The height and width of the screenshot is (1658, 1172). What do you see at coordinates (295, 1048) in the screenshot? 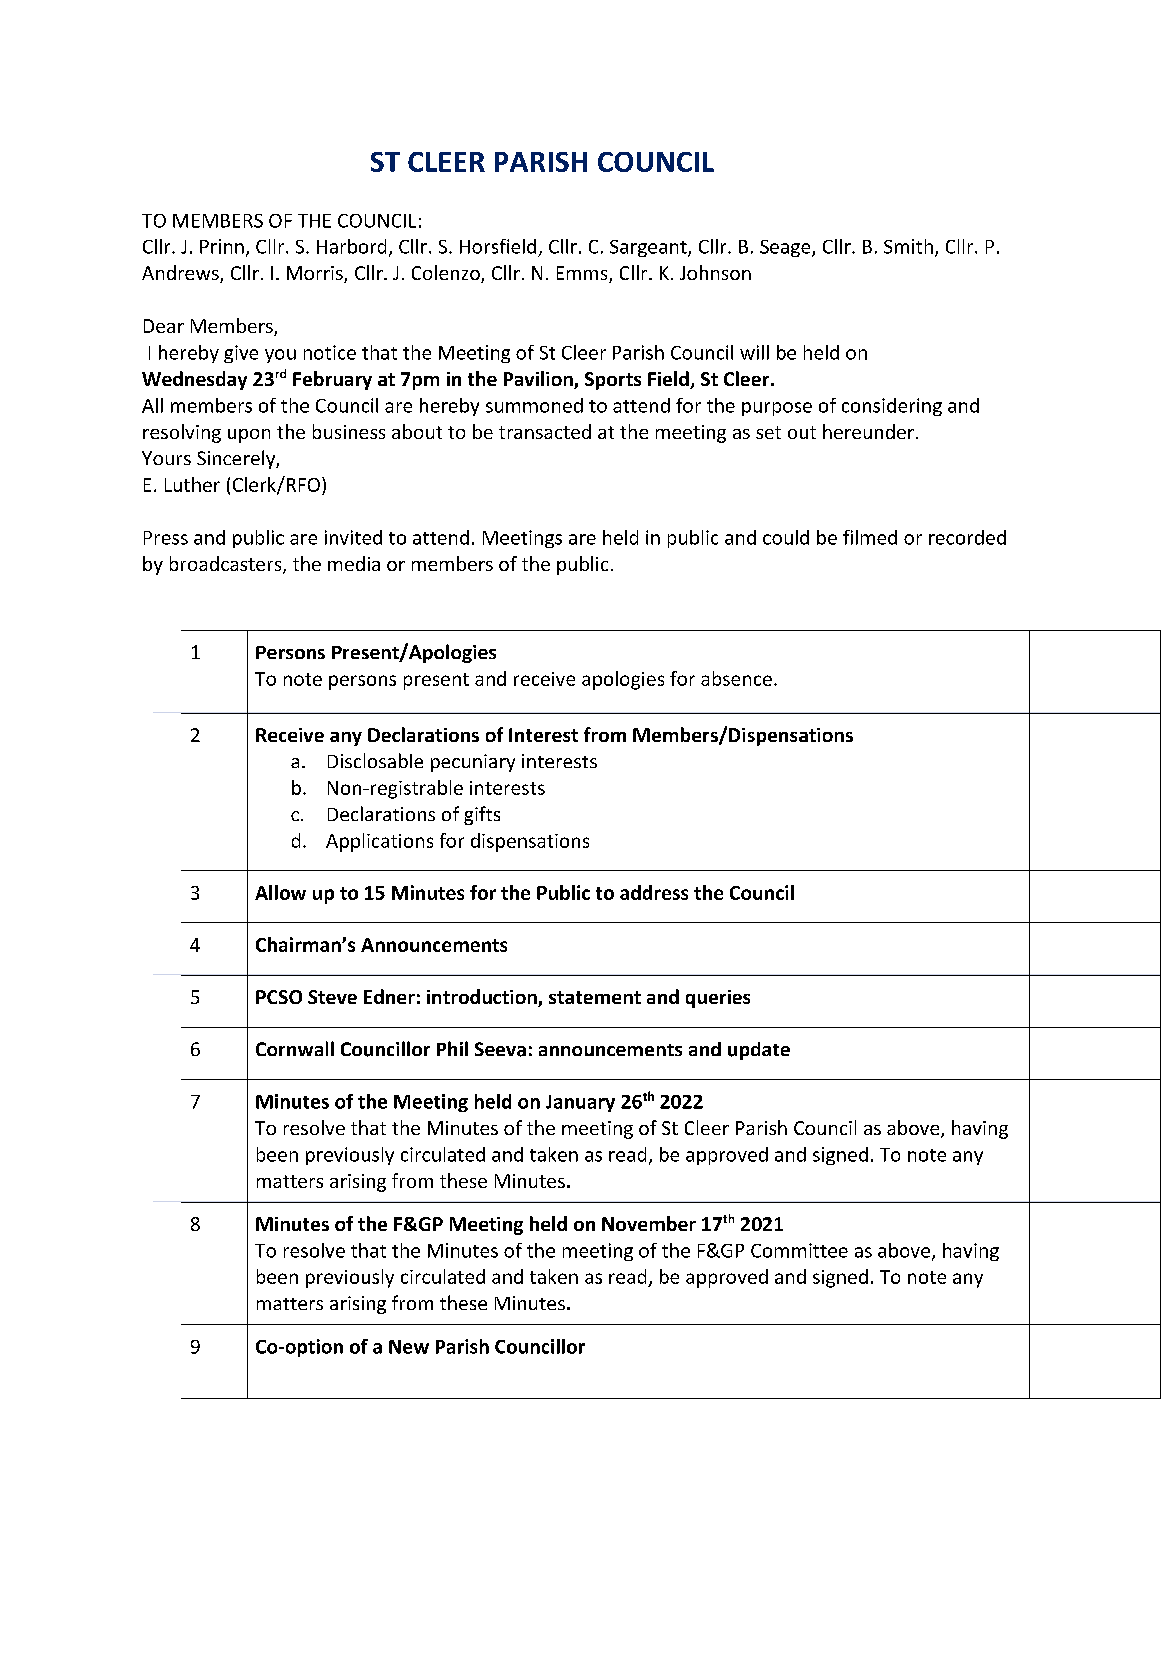
I see `Cornwall` at bounding box center [295, 1048].
